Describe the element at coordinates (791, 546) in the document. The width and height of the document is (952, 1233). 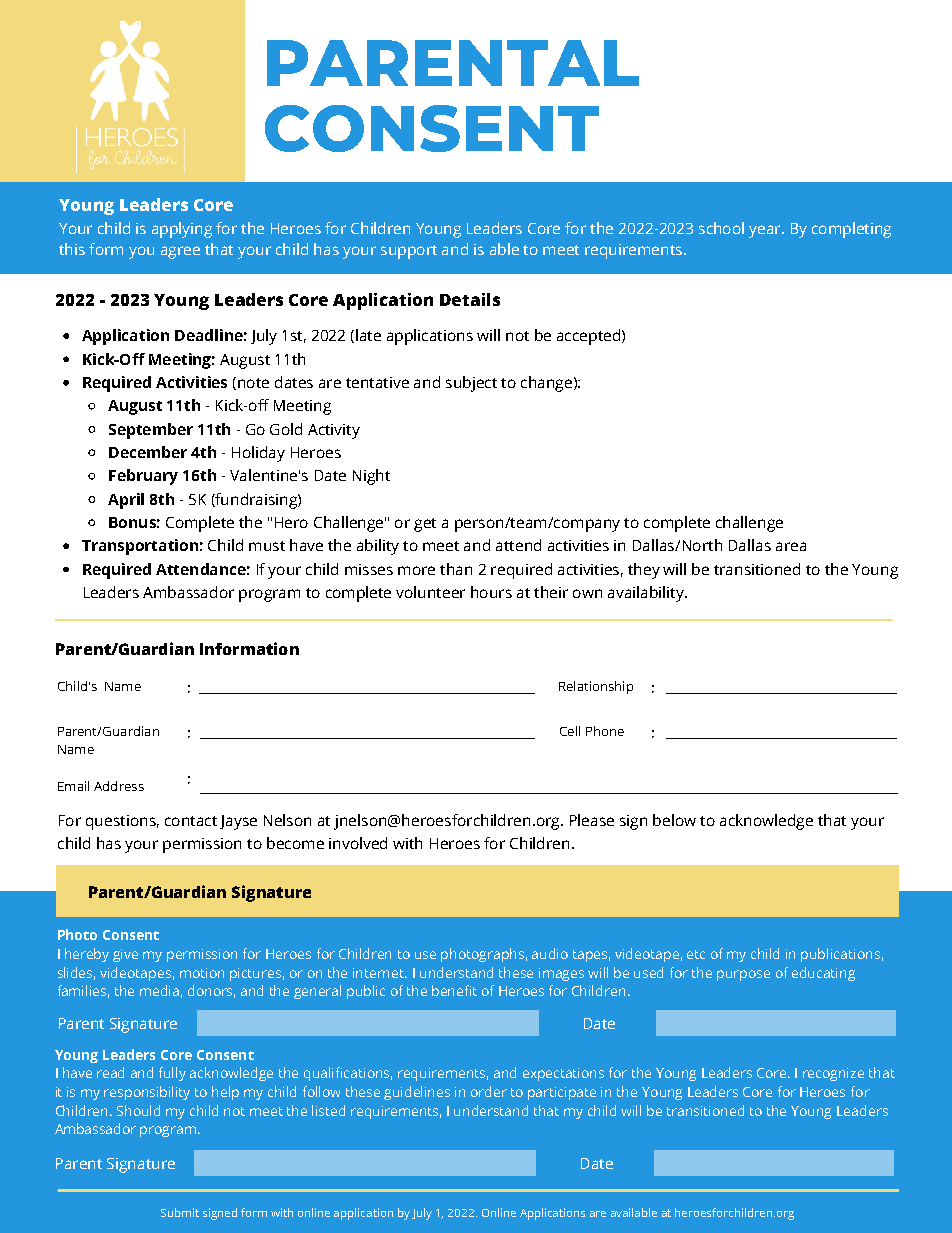
I see `area` at that location.
